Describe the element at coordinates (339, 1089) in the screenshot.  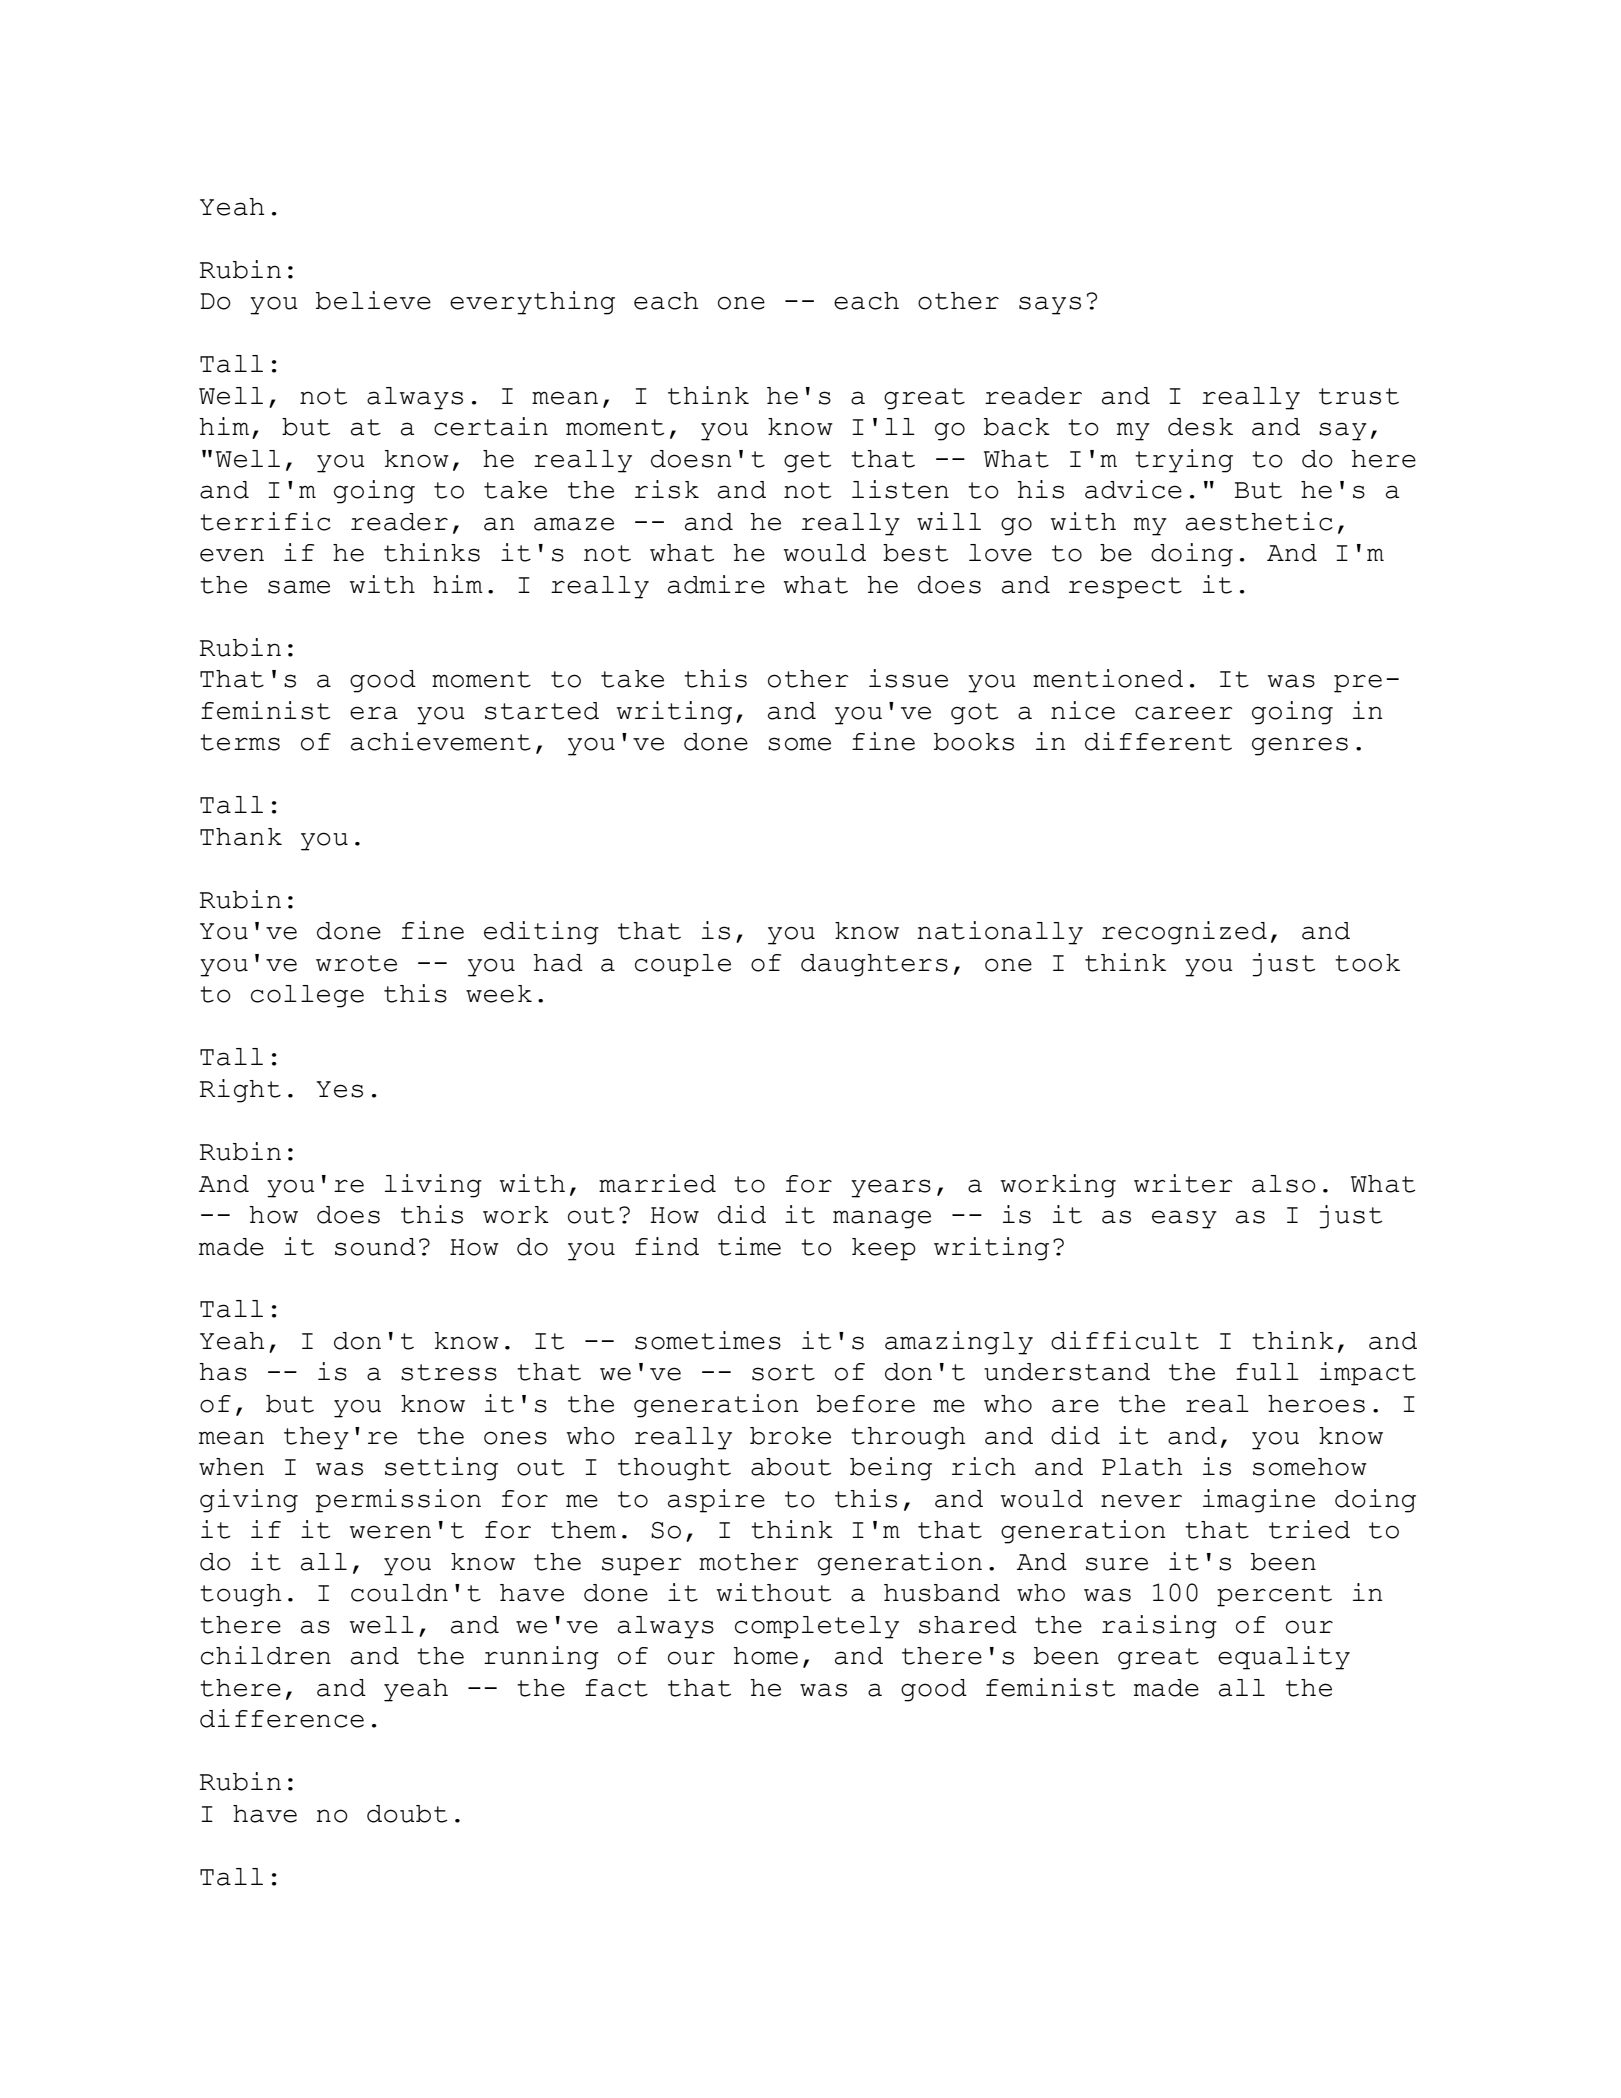
I see `Yes` at that location.
